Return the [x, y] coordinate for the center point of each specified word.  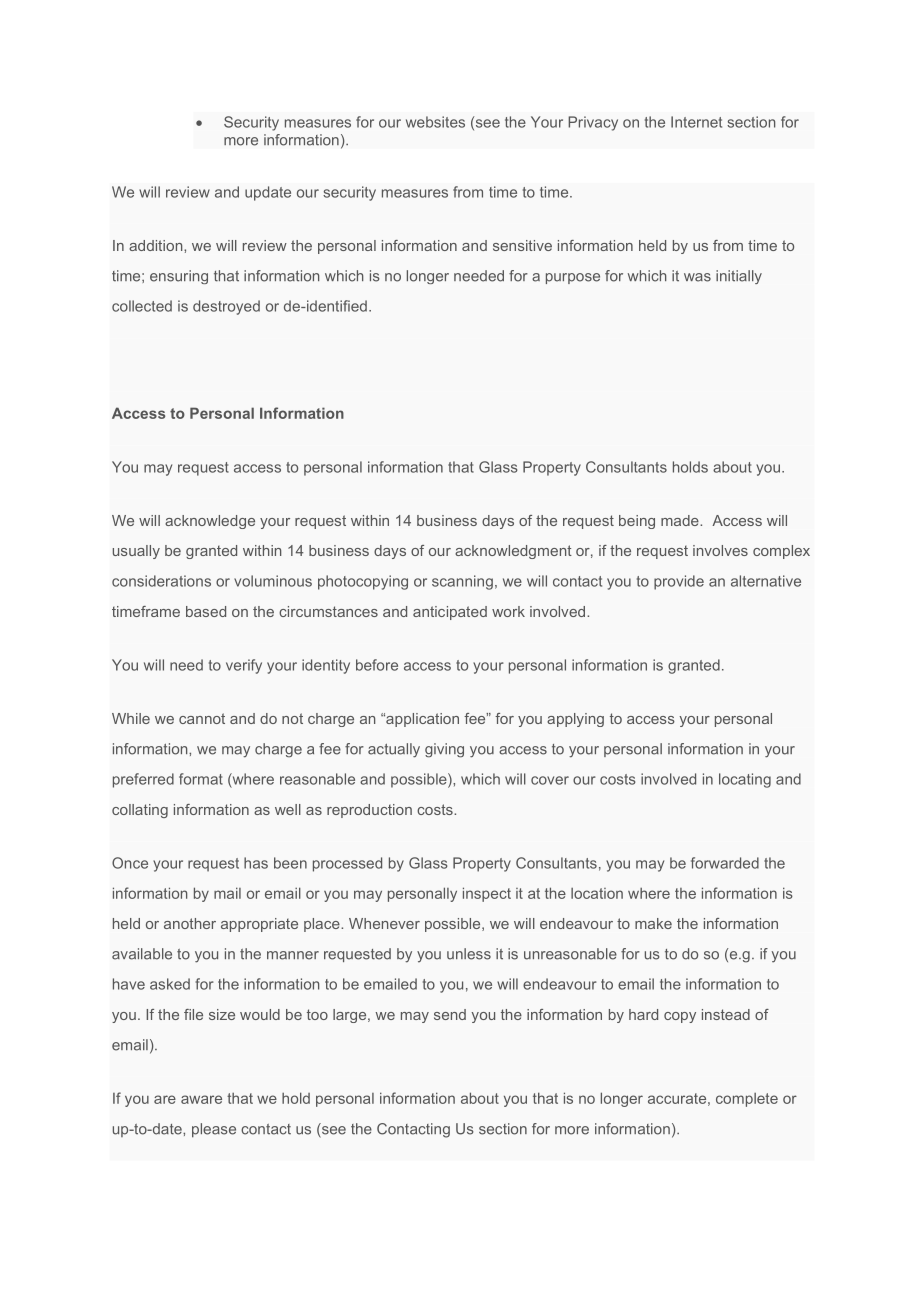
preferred [143, 780]
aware [201, 1099]
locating [745, 780]
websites [435, 122]
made [681, 520]
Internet [696, 122]
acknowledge [210, 522]
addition [157, 245]
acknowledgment [513, 552]
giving [444, 750]
